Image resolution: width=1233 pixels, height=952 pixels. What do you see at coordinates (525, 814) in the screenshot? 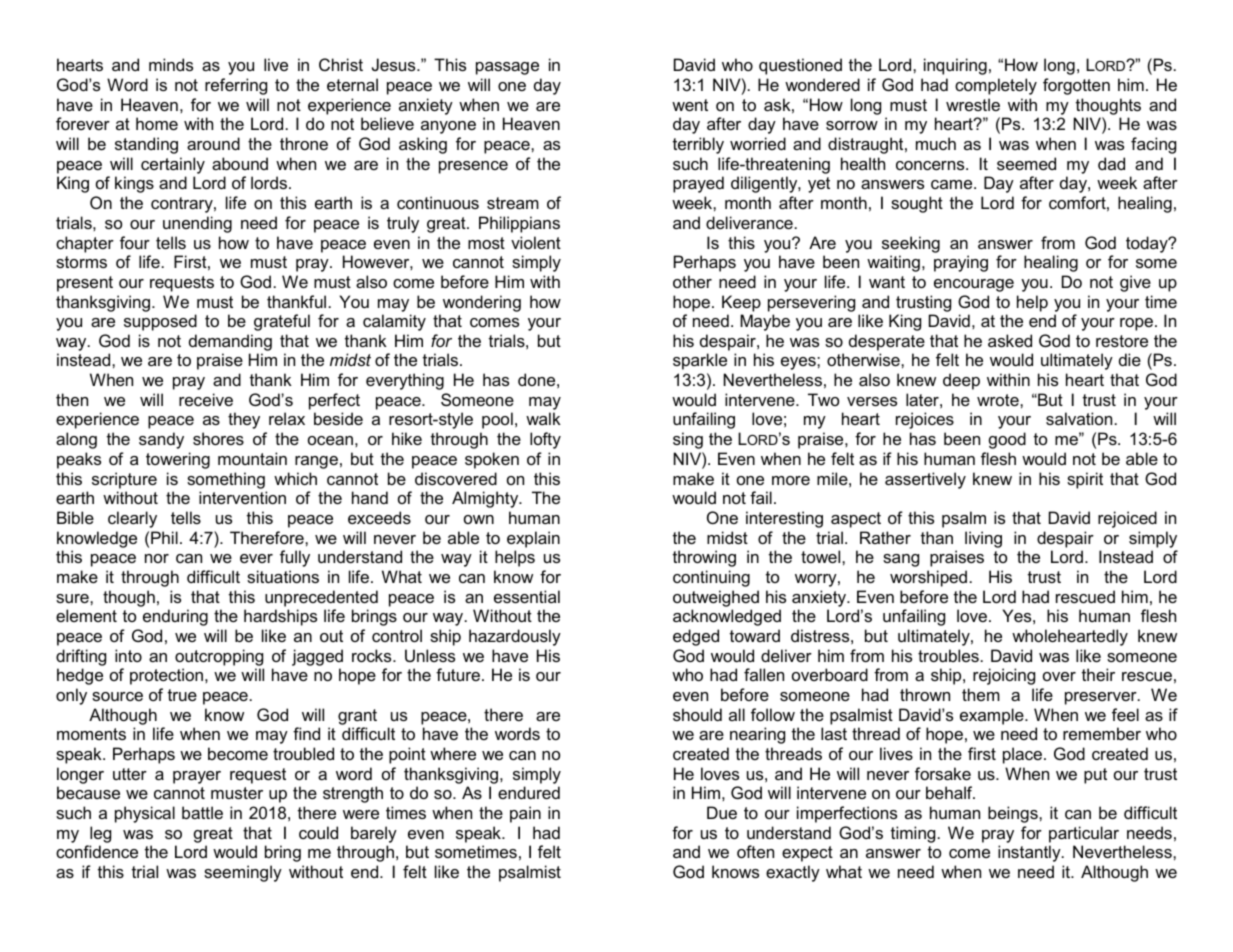
I see `pain` at bounding box center [525, 814].
